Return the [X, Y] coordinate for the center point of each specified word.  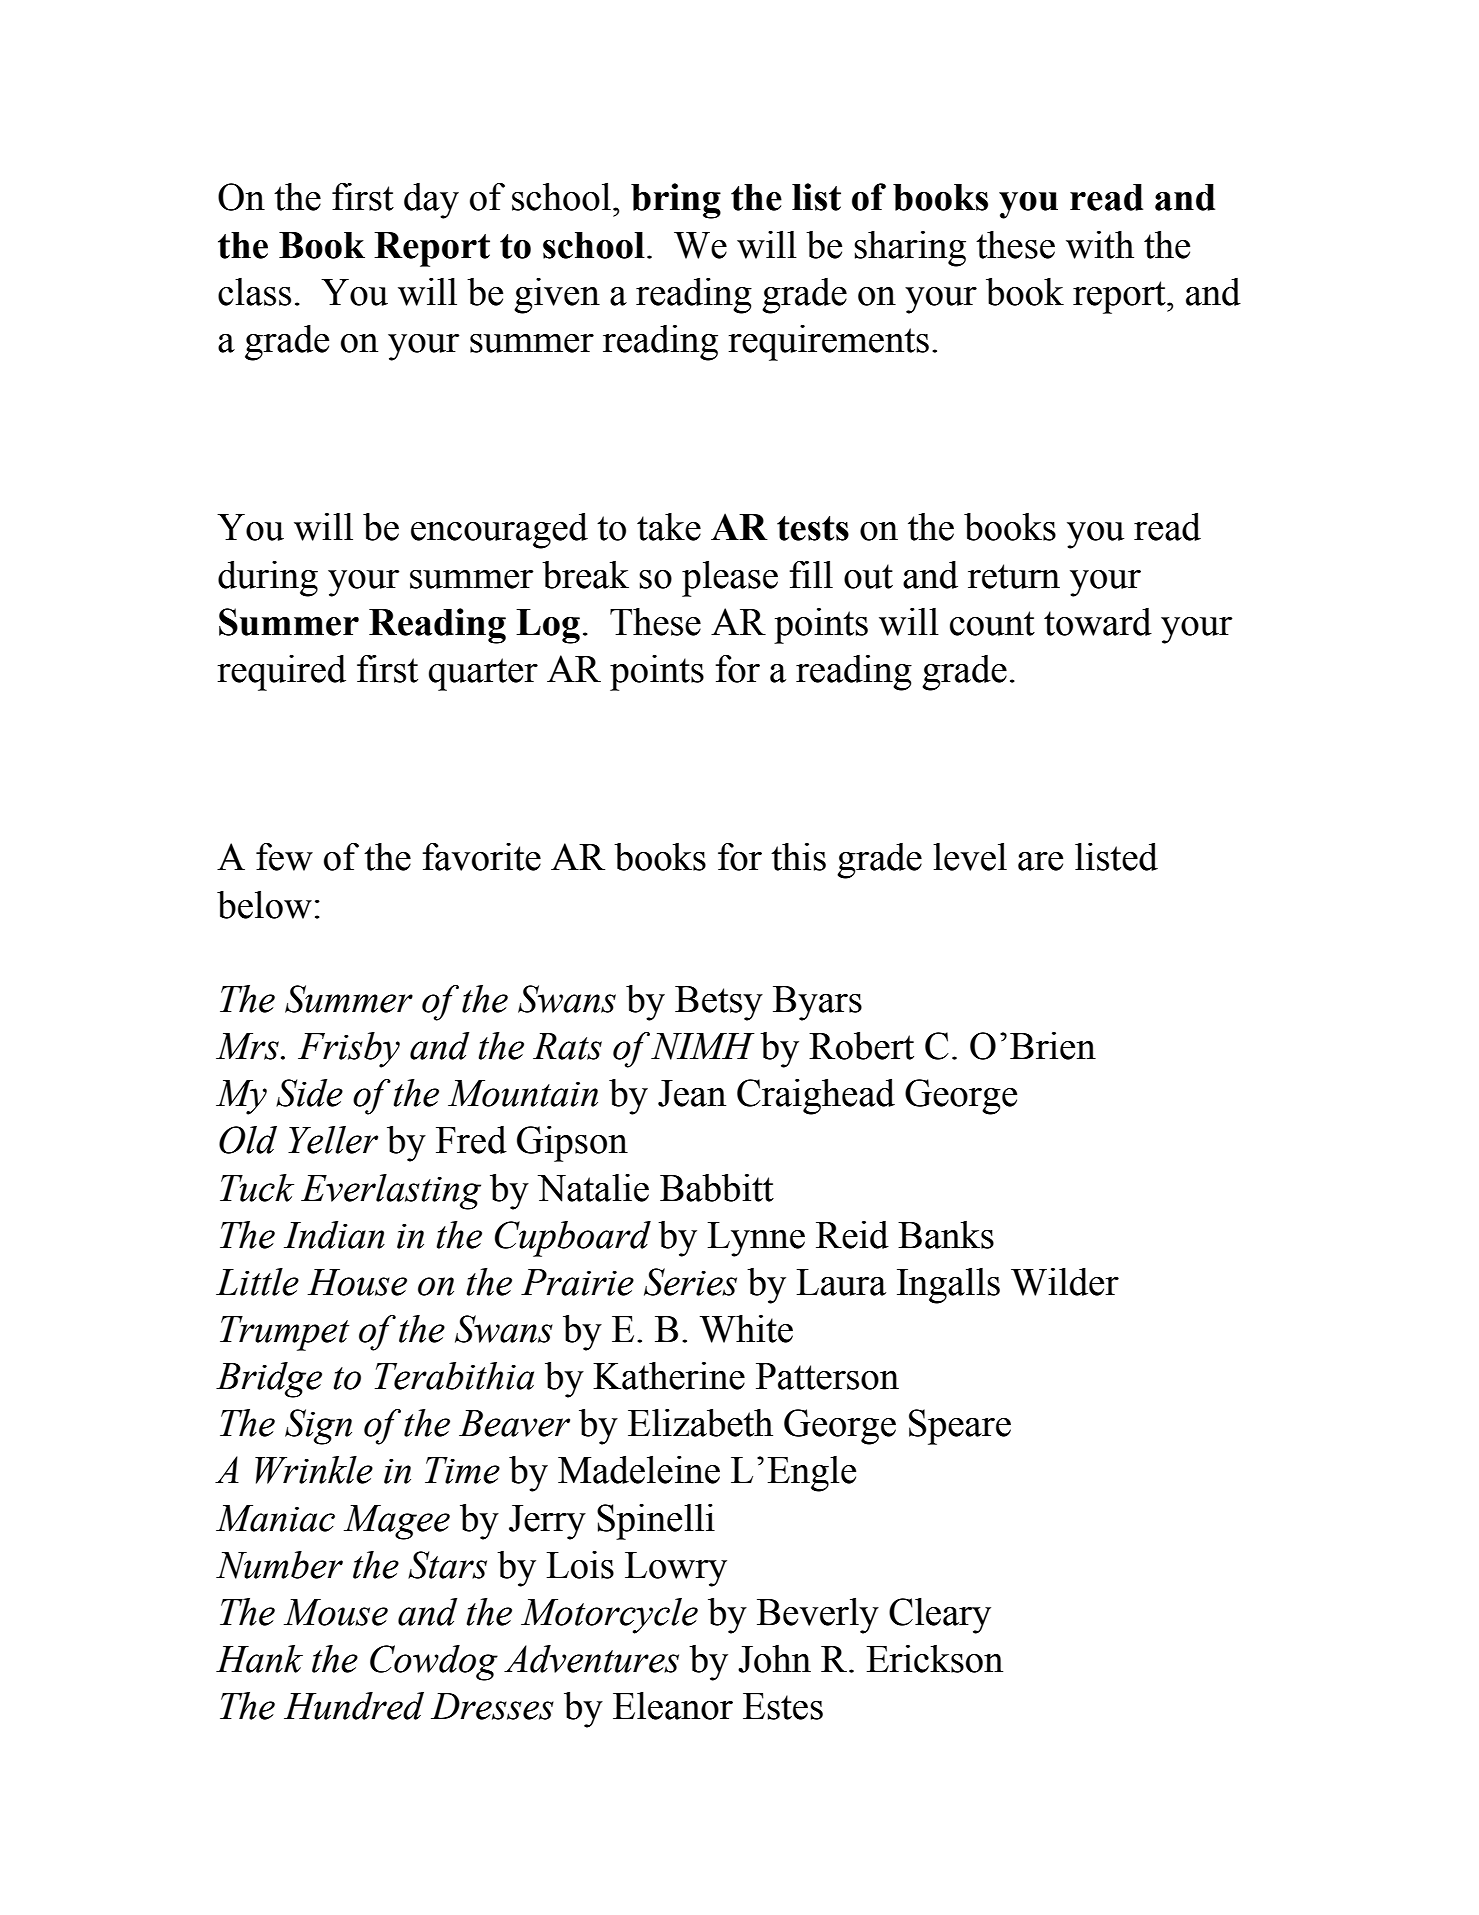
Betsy [719, 1003]
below [264, 905]
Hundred [354, 1706]
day [431, 201]
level [970, 857]
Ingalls [948, 1286]
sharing [910, 249]
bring [676, 201]
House [357, 1282]
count [992, 623]
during [268, 579]
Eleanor [673, 1706]
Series [690, 1282]
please [730, 579]
